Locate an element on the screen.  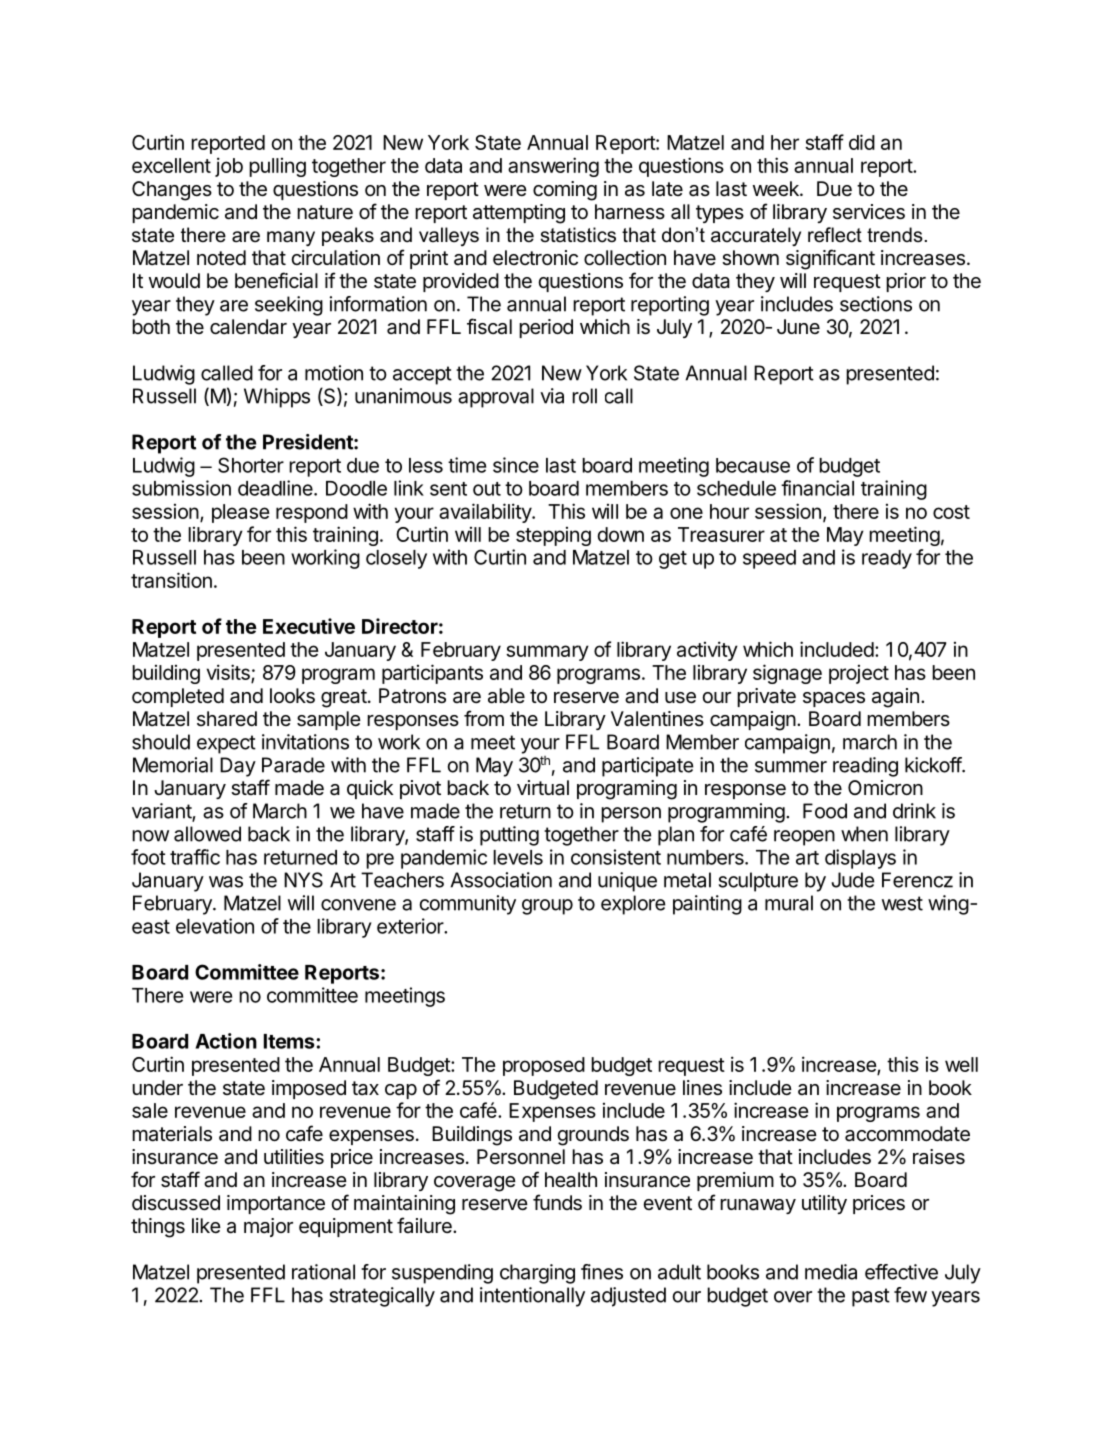
did is located at coordinates (862, 142).
